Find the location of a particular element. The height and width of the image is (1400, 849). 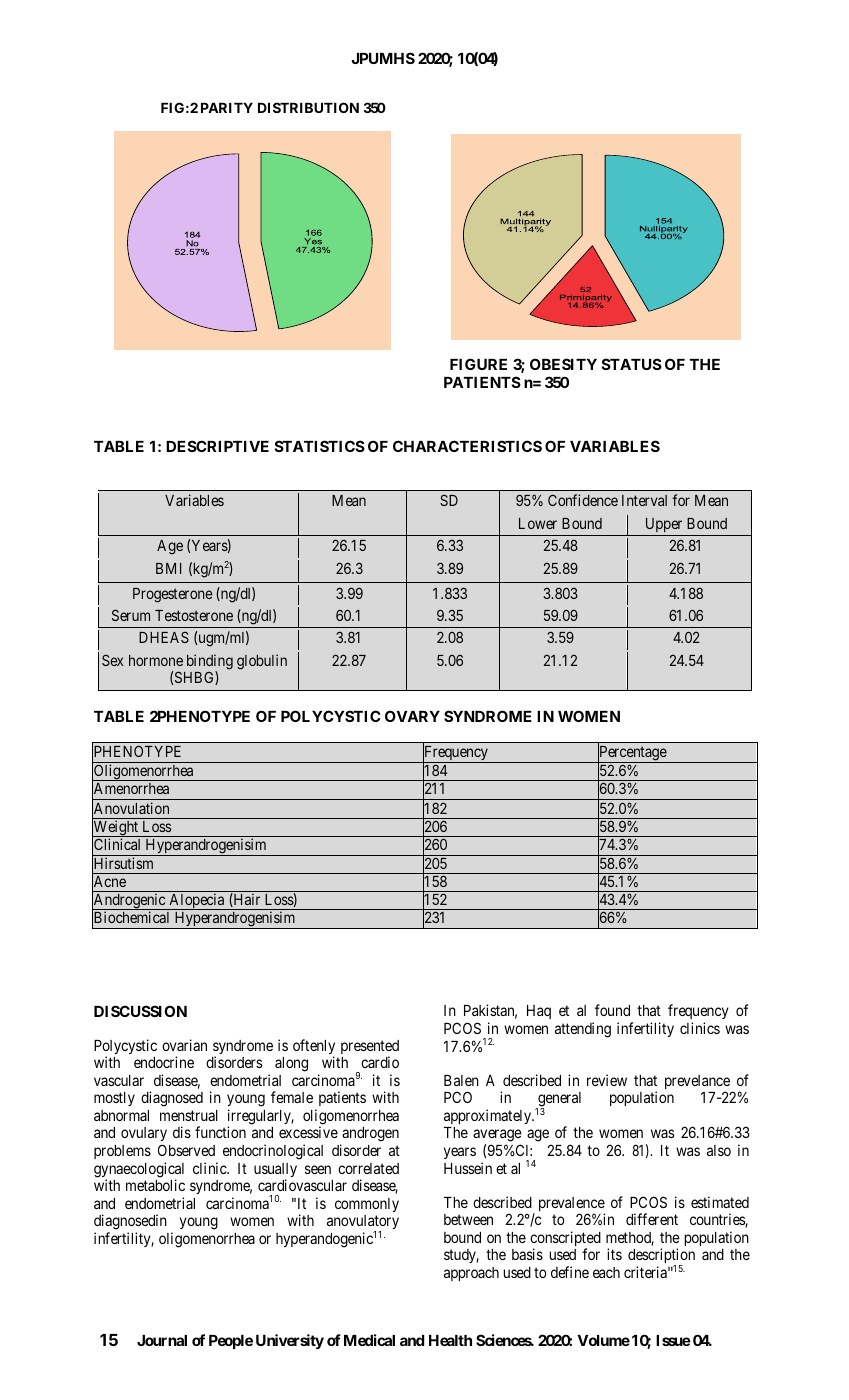

STATUS is located at coordinates (632, 364).
